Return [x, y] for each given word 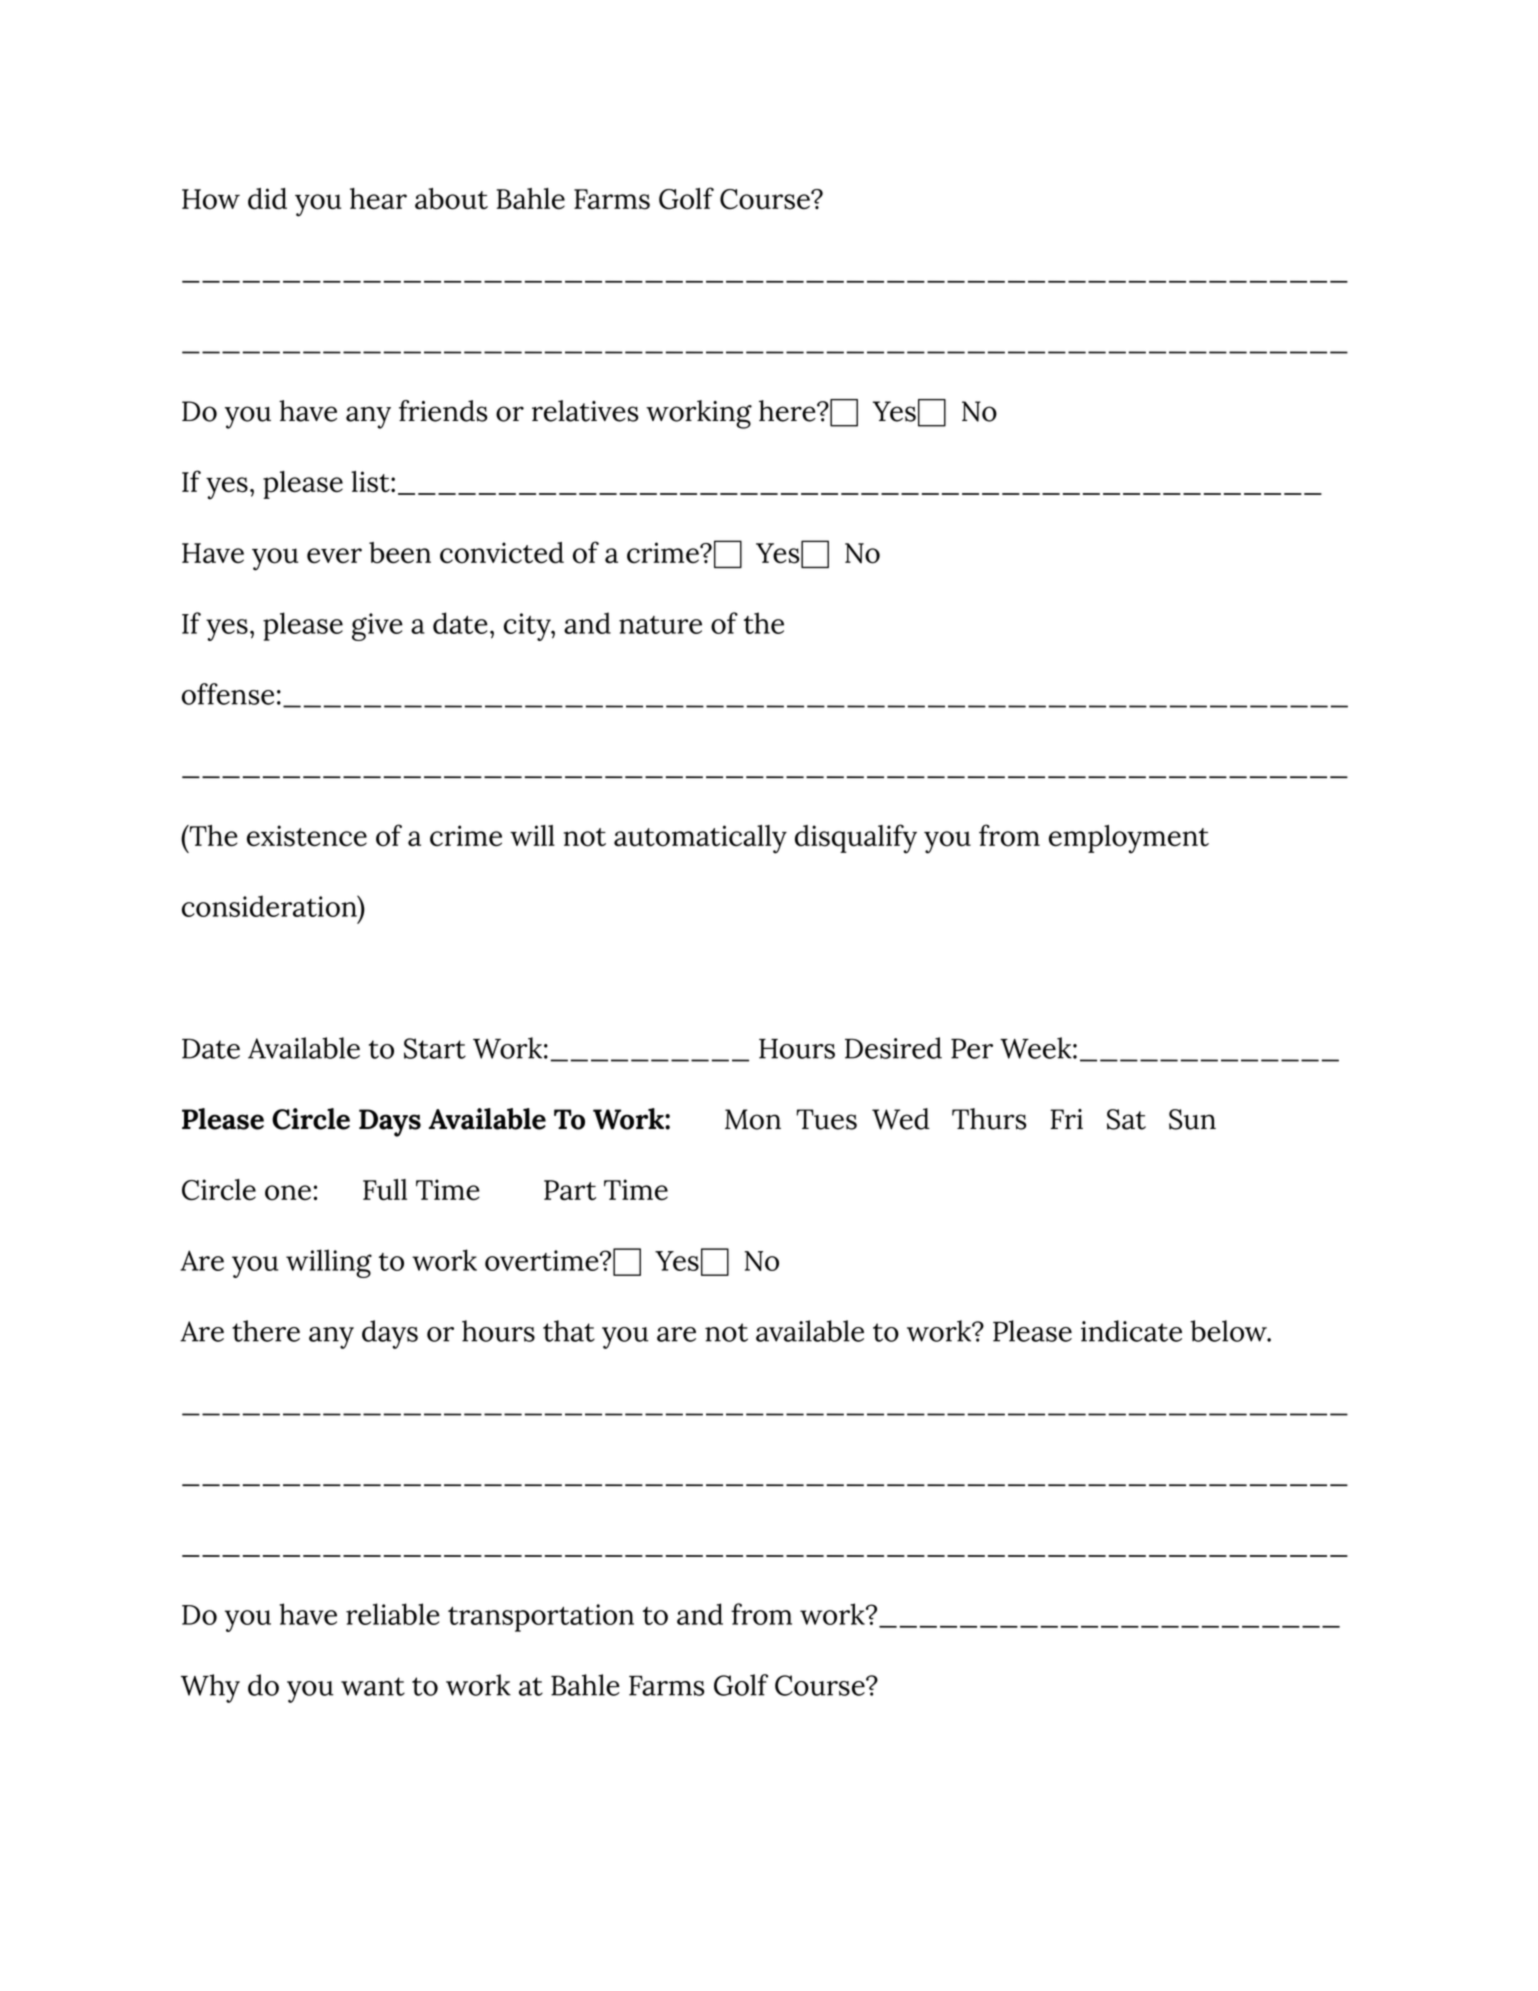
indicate [1131, 1331]
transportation [541, 1618]
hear [378, 199]
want [373, 1686]
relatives [585, 411]
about [451, 199]
